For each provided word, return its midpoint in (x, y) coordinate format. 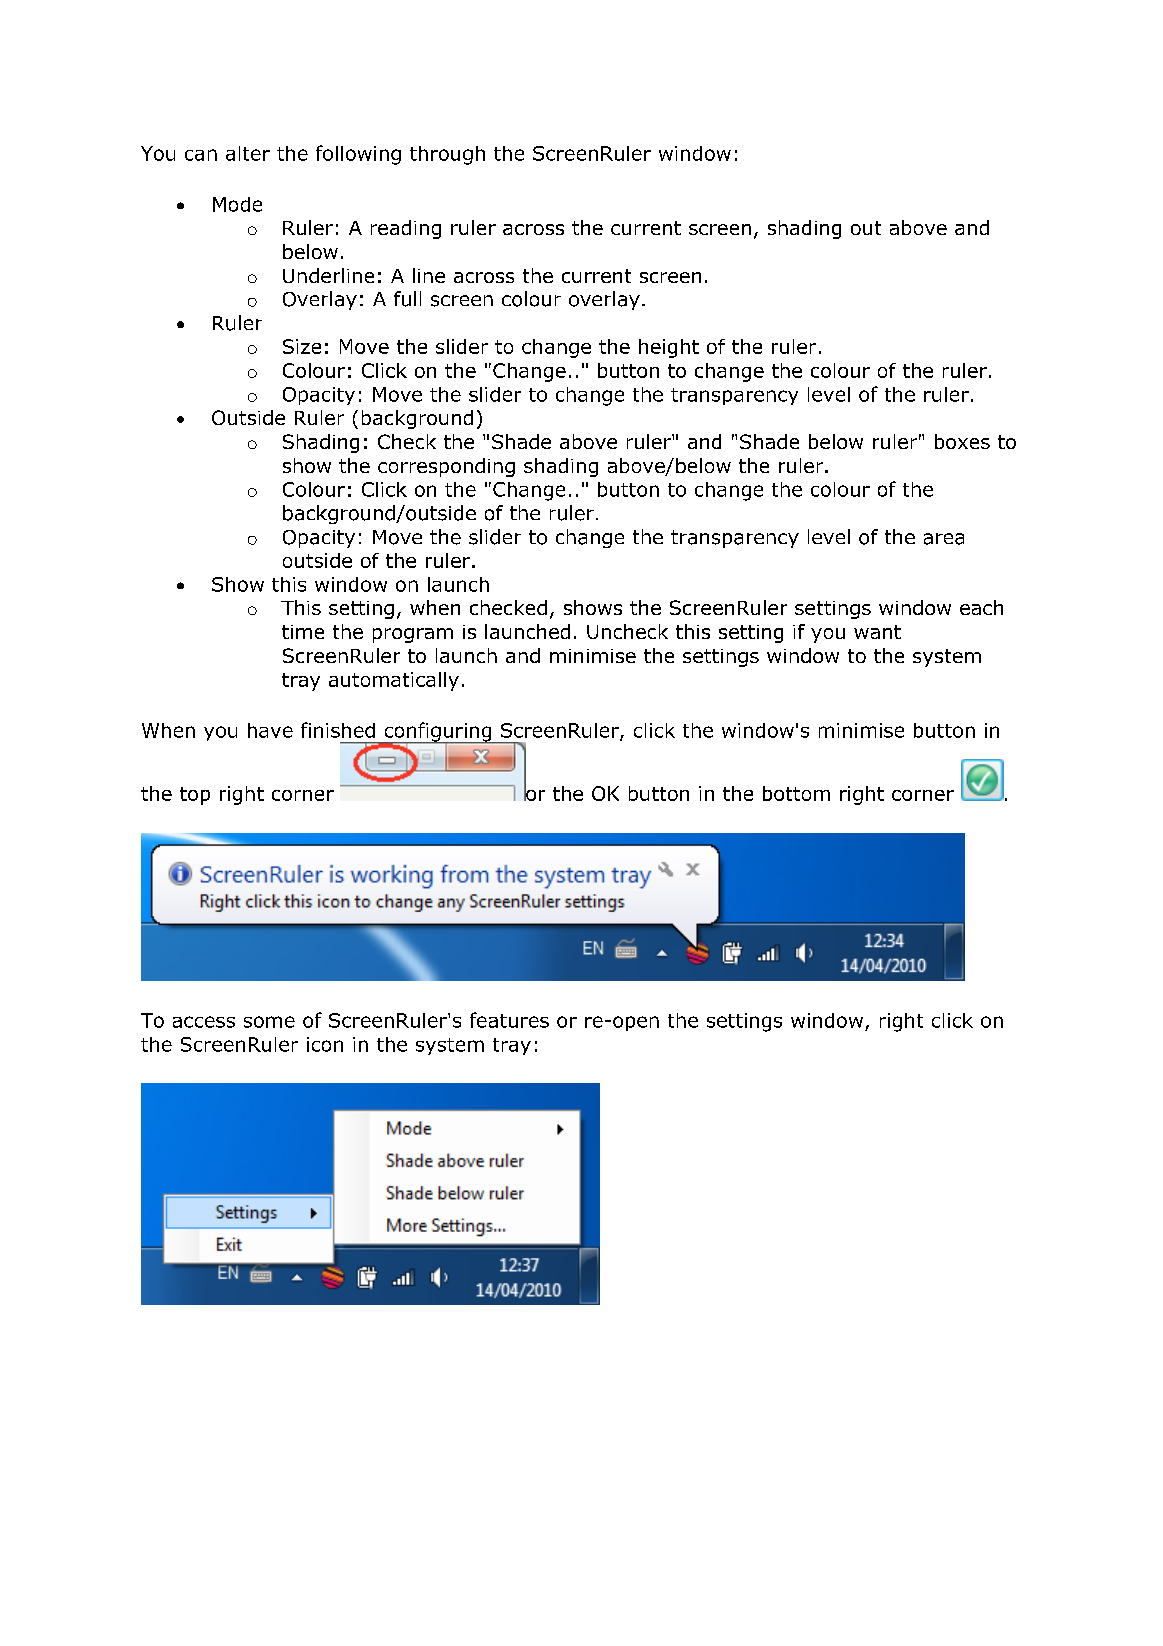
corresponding (446, 467)
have (270, 730)
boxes (962, 441)
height (669, 348)
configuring (438, 733)
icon (325, 1044)
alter (248, 153)
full (407, 299)
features (509, 1020)
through (447, 155)
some (269, 1022)
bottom (796, 793)
